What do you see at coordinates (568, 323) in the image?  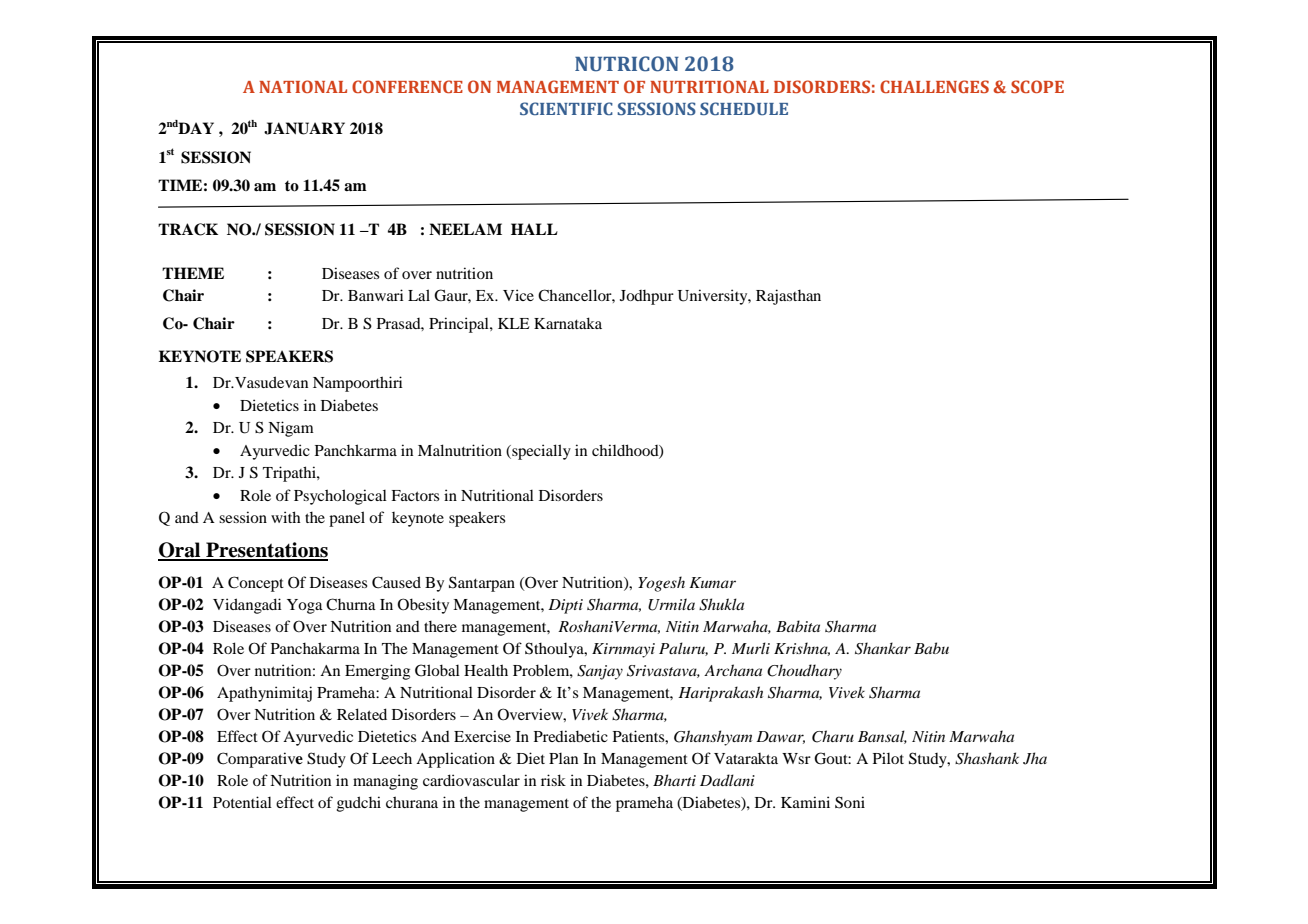 I see `Karnataka` at bounding box center [568, 323].
